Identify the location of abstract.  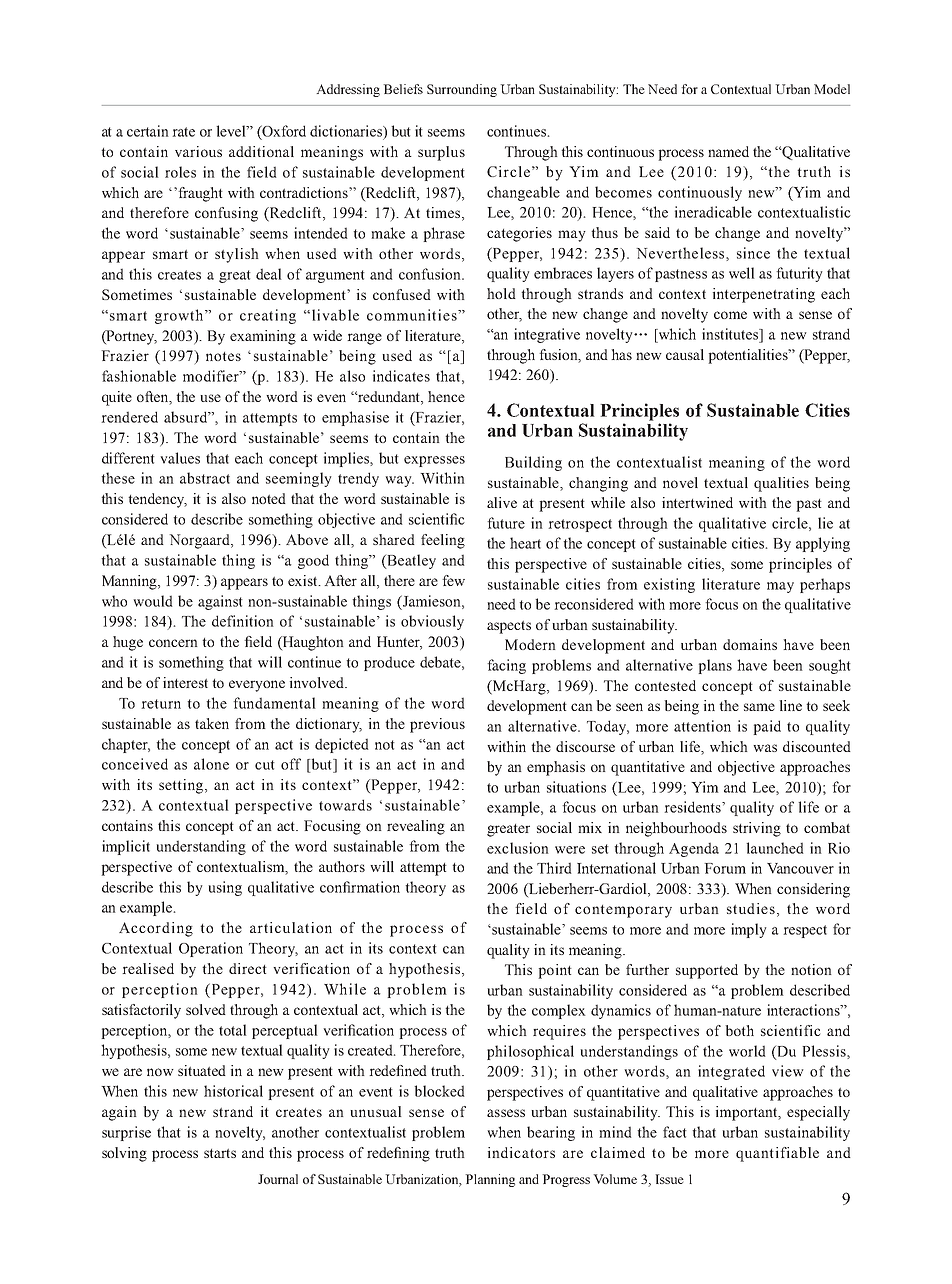
(205, 478).
